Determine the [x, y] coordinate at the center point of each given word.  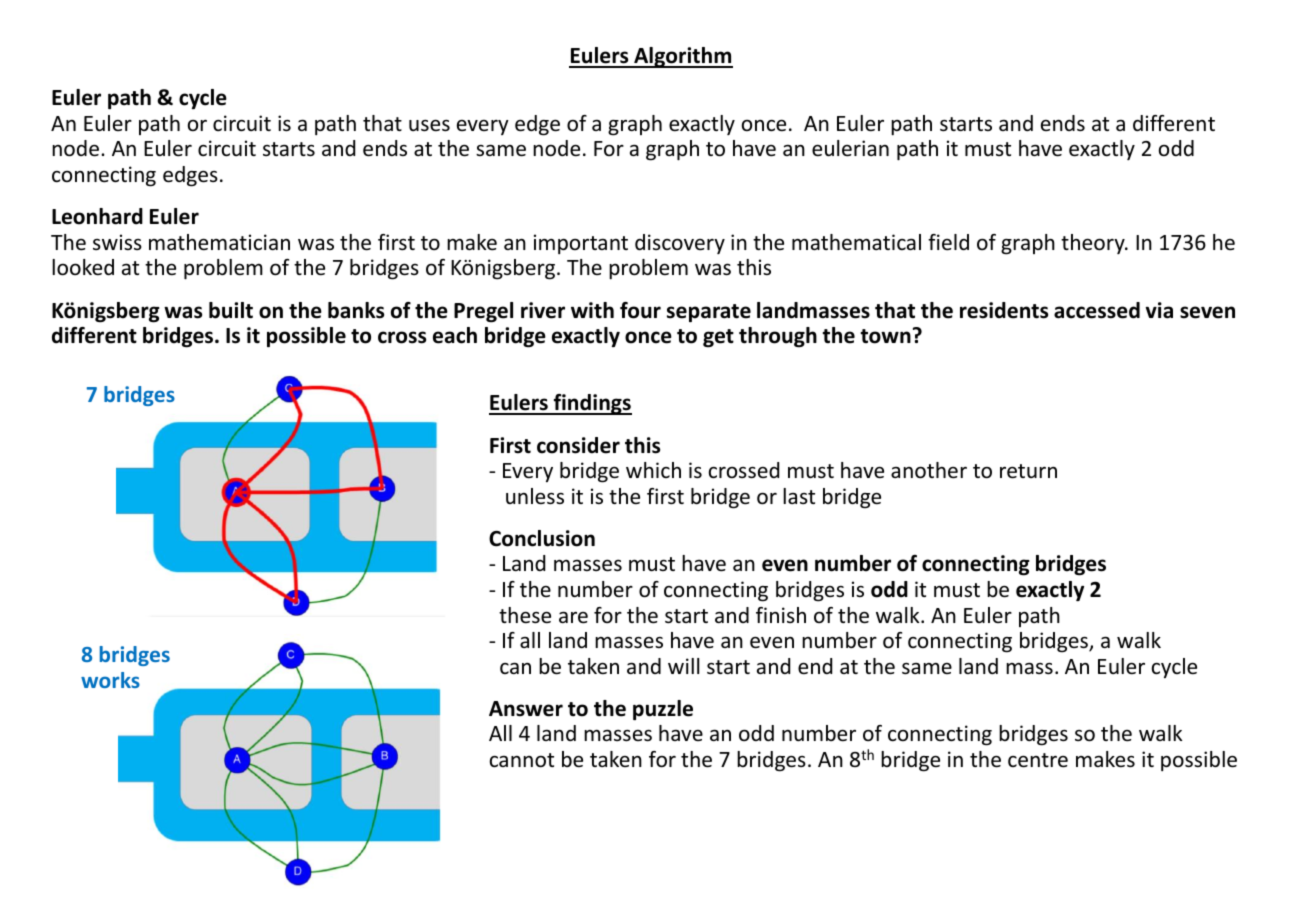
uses [429, 125]
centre [1038, 760]
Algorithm [682, 57]
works [110, 680]
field [948, 242]
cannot [522, 760]
